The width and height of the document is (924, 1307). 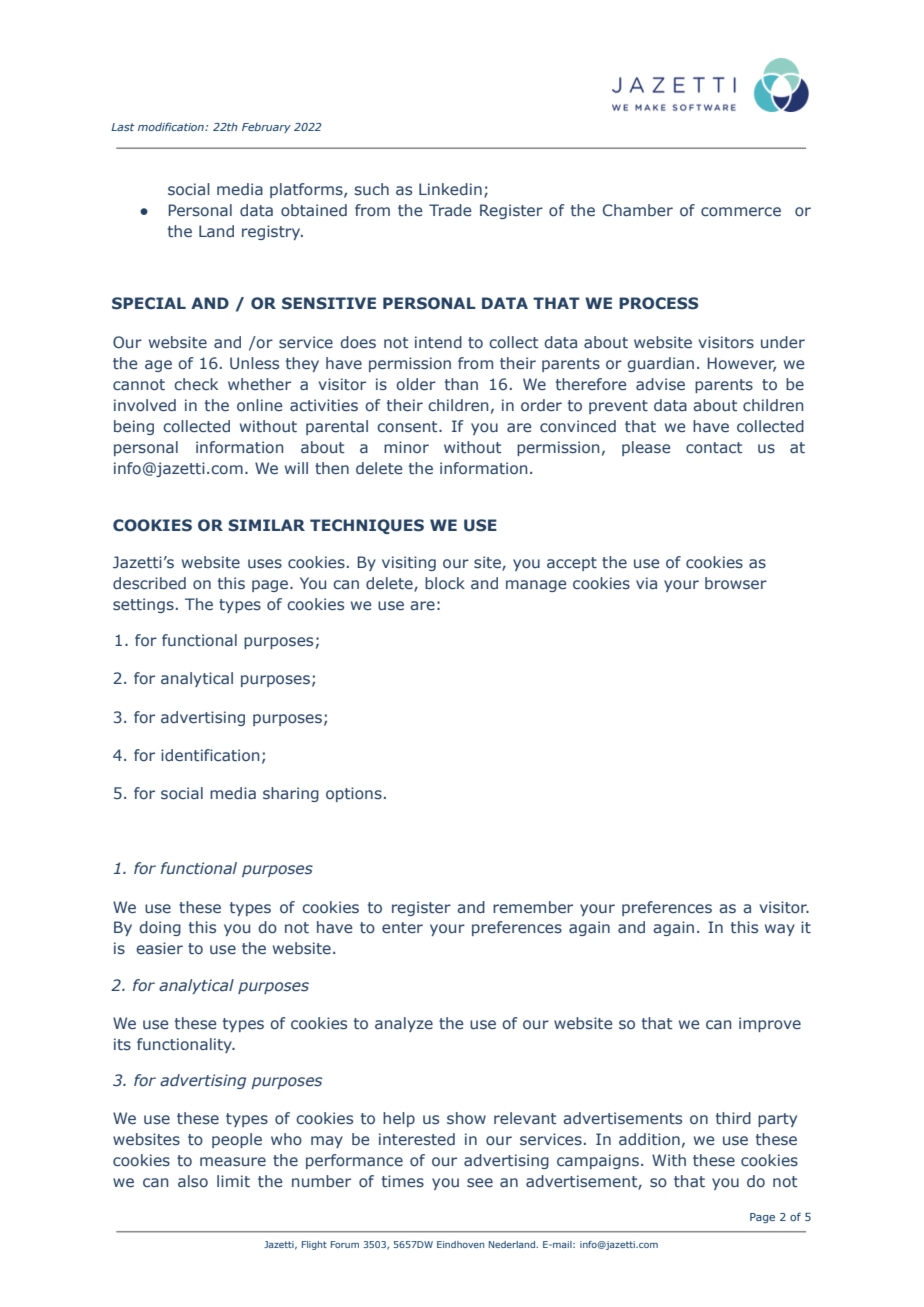 What do you see at coordinates (460, 1244) in the document?
I see `Eindhoven` at bounding box center [460, 1244].
